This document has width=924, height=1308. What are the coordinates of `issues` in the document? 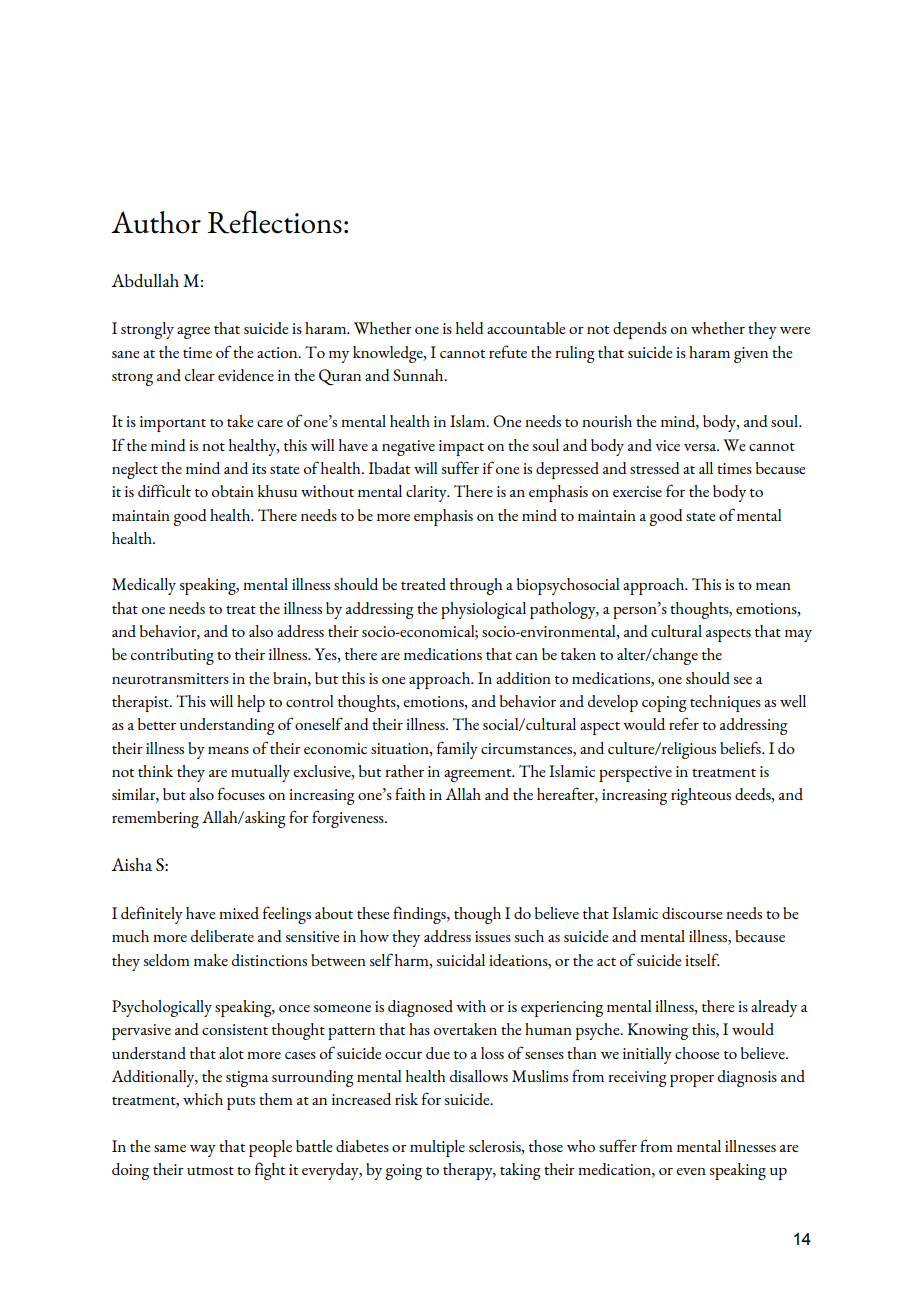 It's located at (493, 936).
